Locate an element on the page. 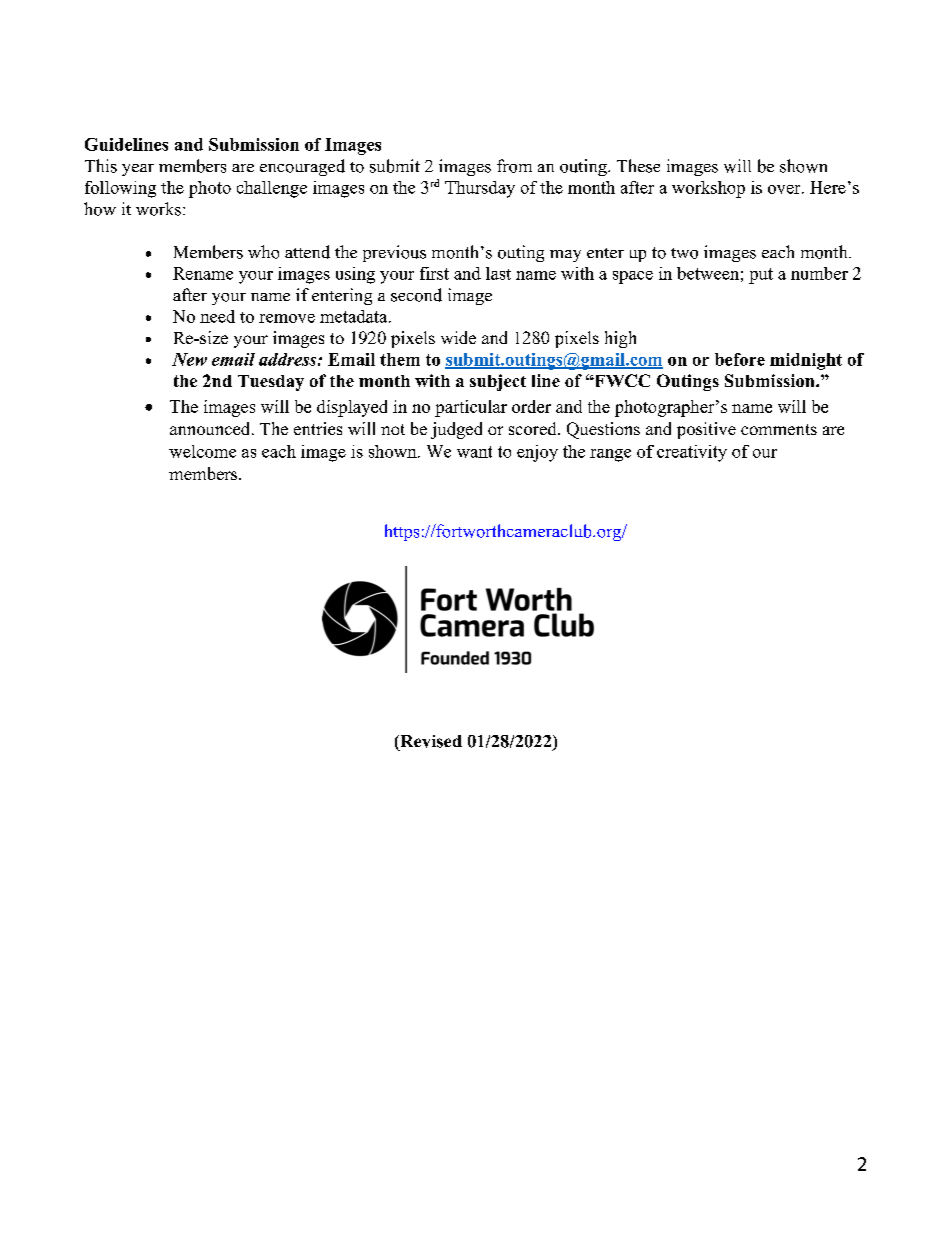  subject is located at coordinates (498, 382).
